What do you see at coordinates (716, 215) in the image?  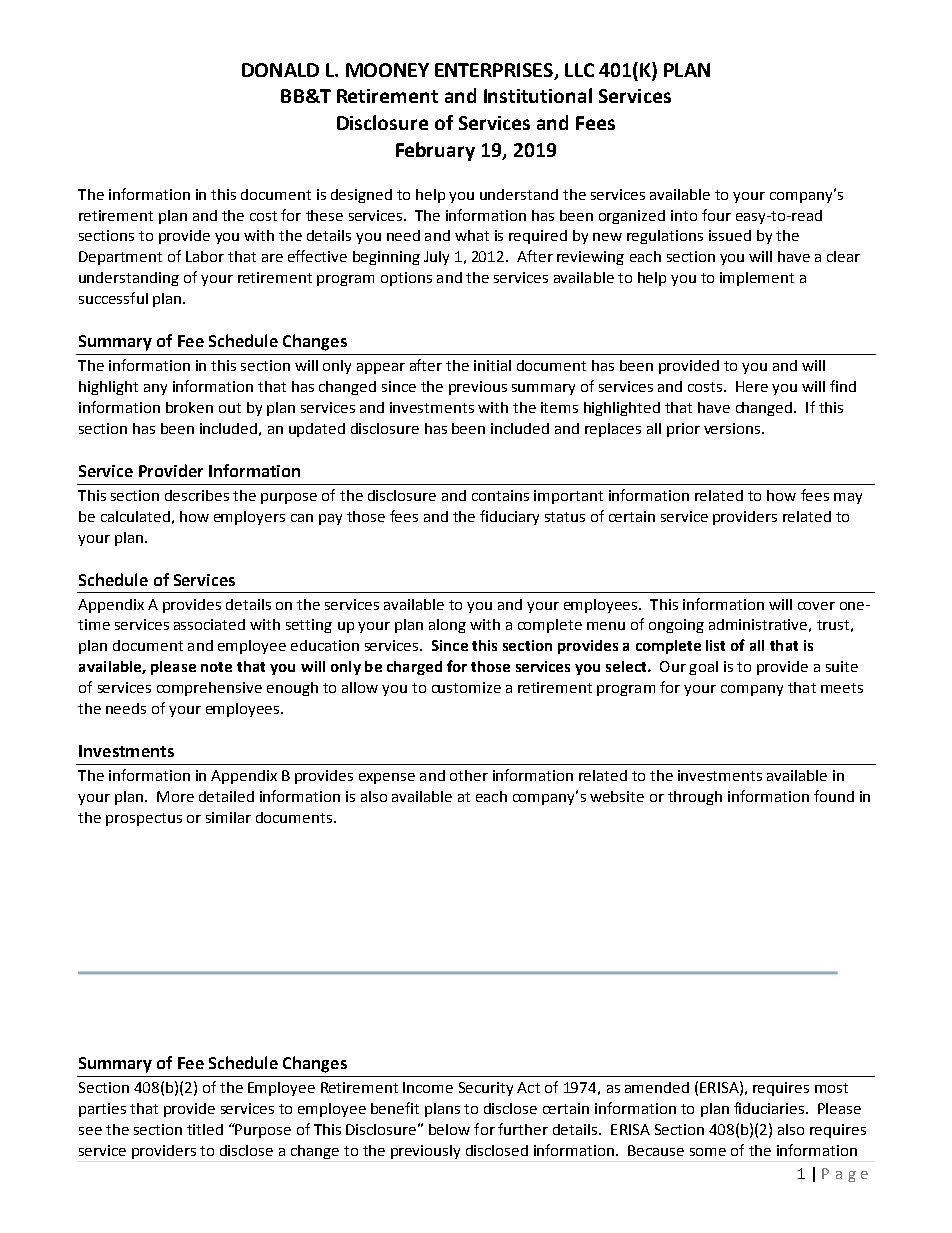 I see `four` at bounding box center [716, 215].
